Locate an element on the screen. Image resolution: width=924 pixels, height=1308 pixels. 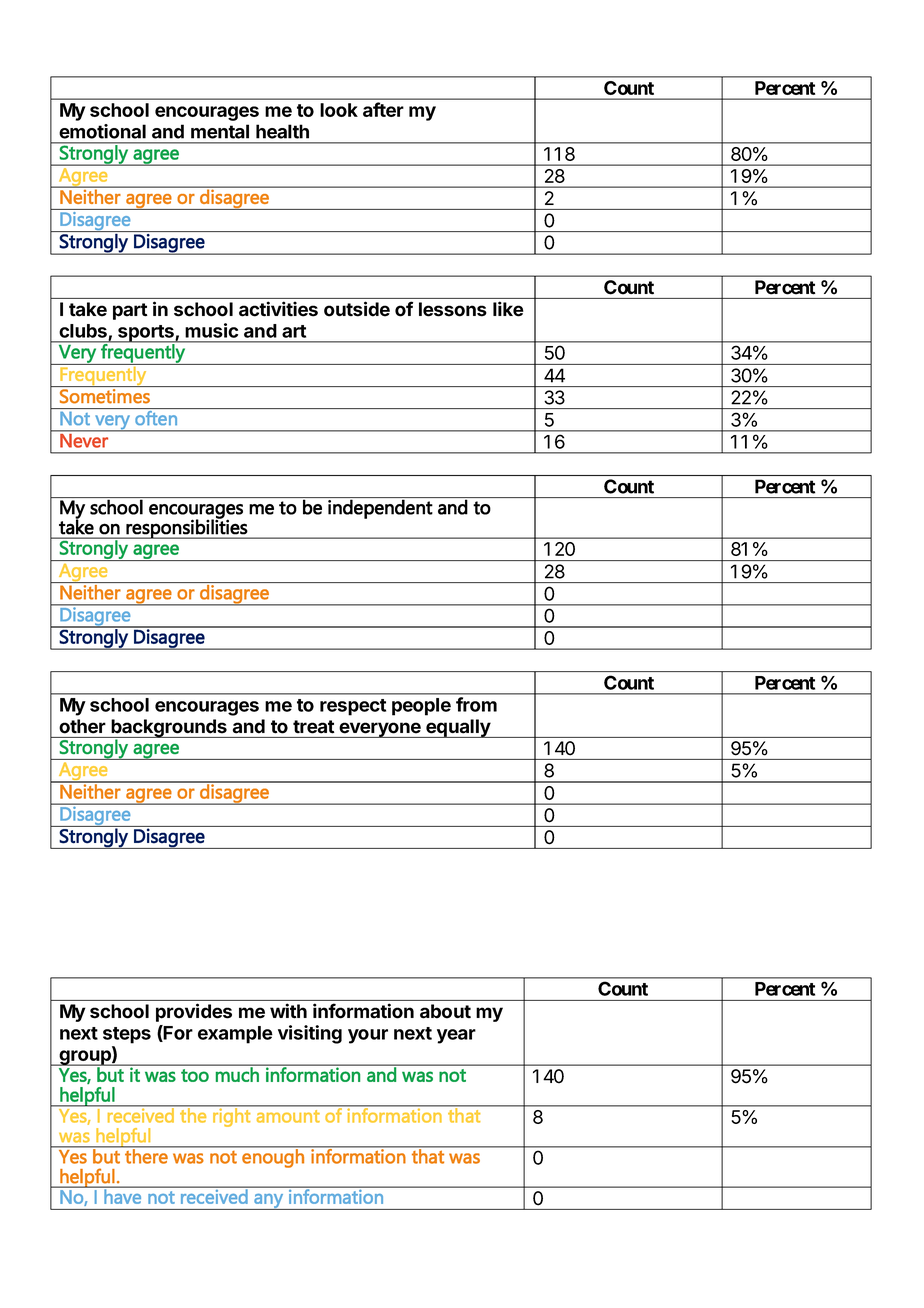
health is located at coordinates (282, 131).
